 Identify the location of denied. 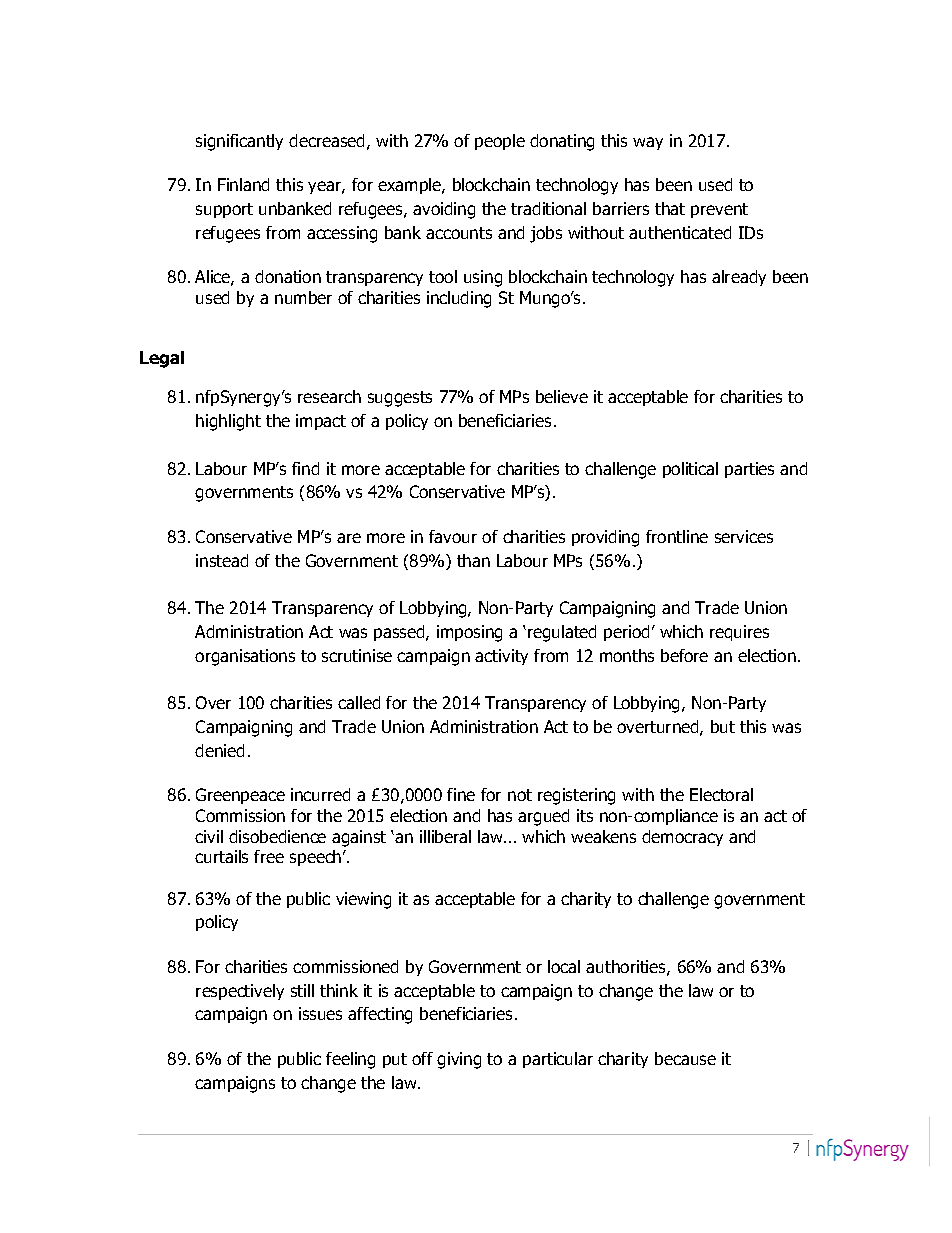
(219, 750).
